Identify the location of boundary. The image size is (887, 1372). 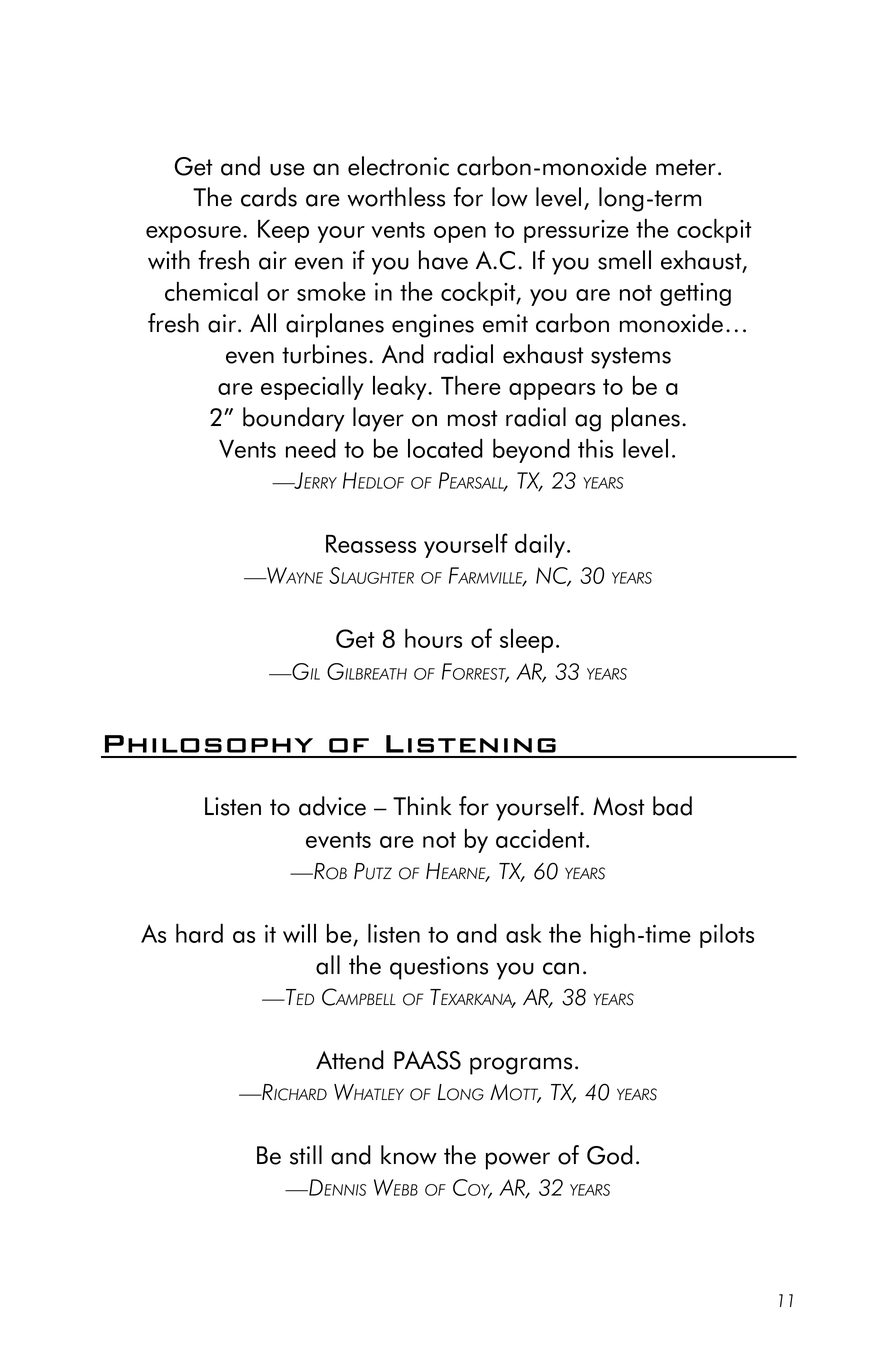
(294, 419).
